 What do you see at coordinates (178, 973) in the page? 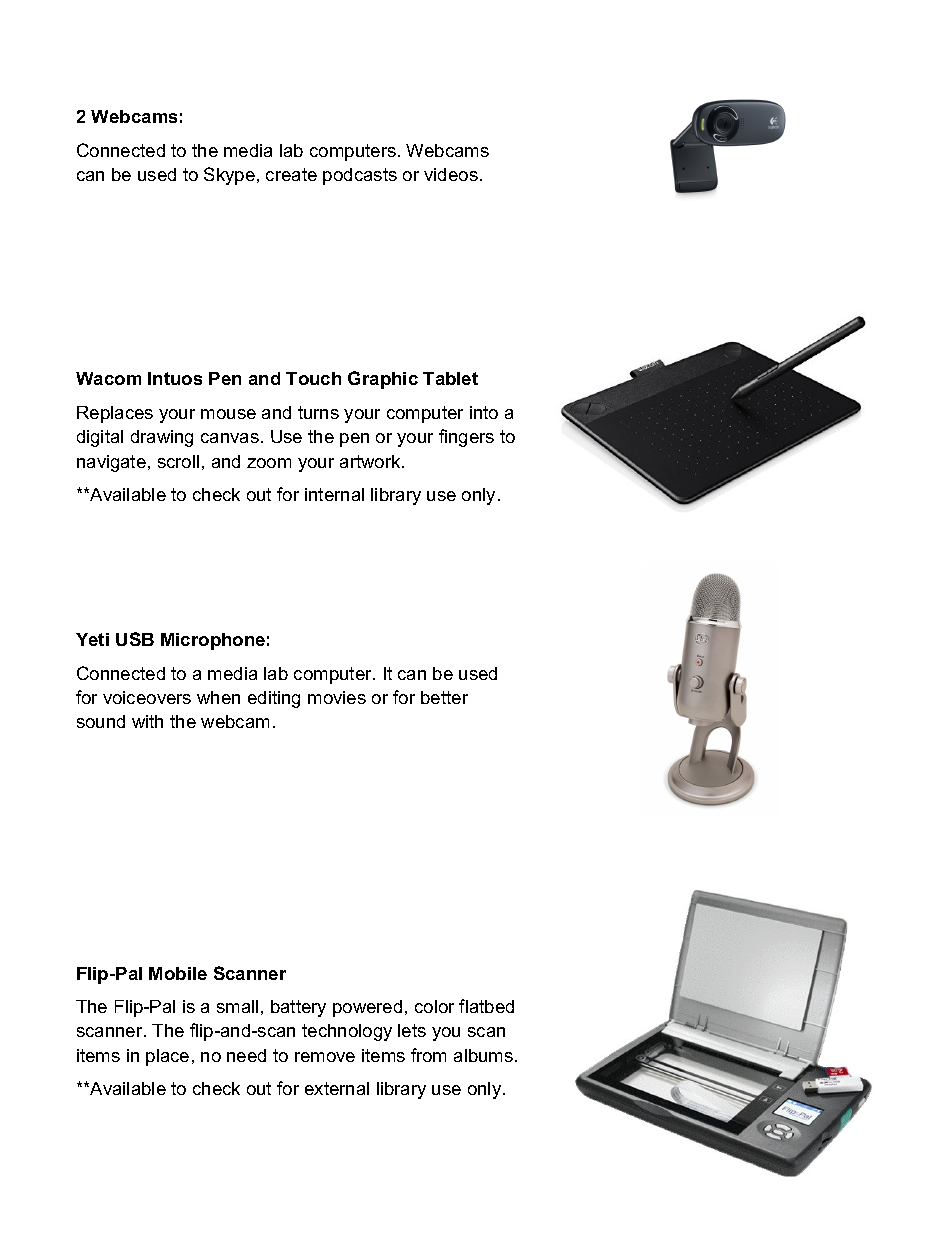
I see `Mobile` at bounding box center [178, 973].
